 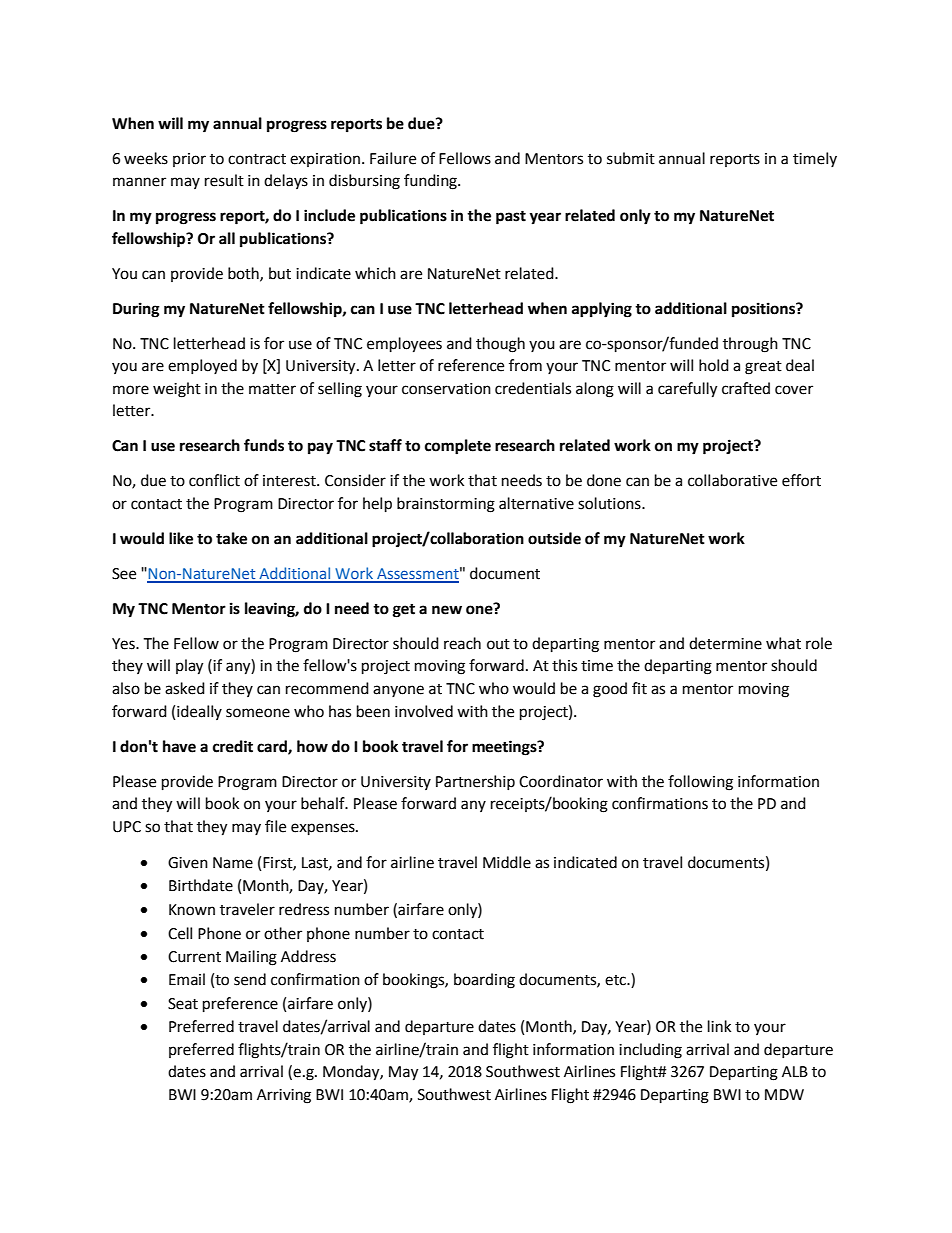 What do you see at coordinates (631, 158) in the screenshot?
I see `submit` at bounding box center [631, 158].
